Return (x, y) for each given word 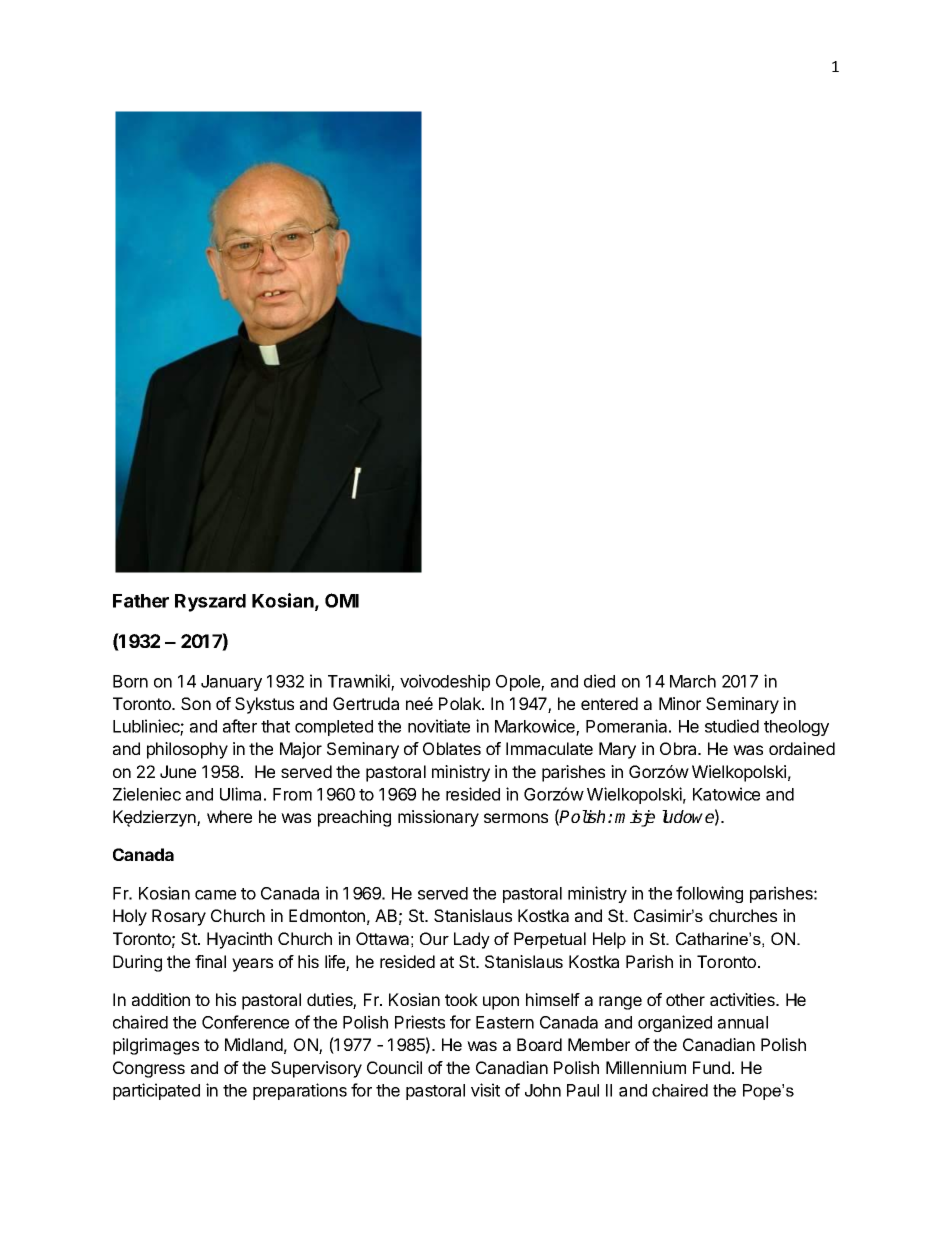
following (709, 894)
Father (141, 601)
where (229, 816)
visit (485, 1090)
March (693, 681)
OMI (342, 600)
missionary (438, 818)
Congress (149, 1069)
